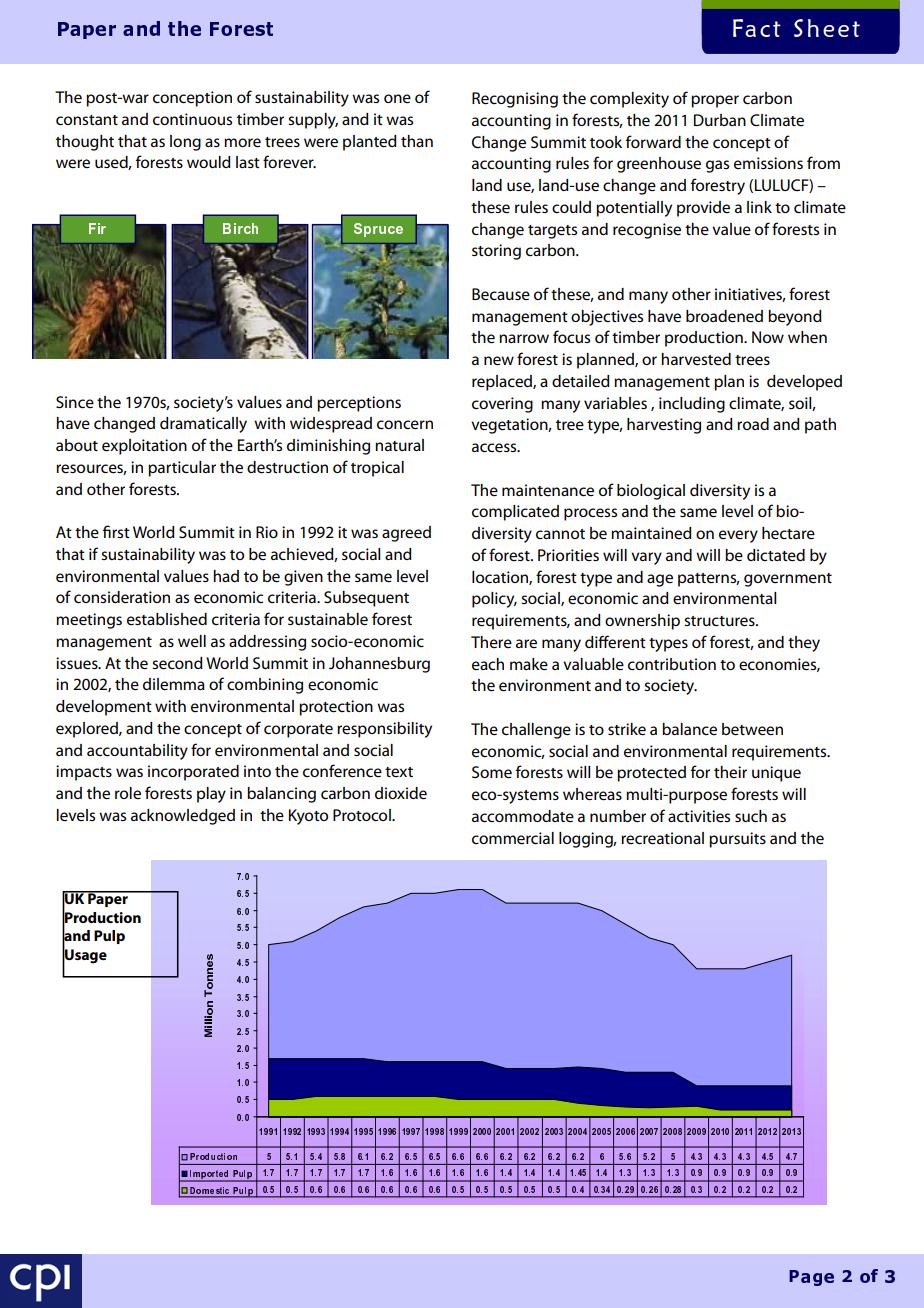  I want to click on agreed, so click(406, 534).
